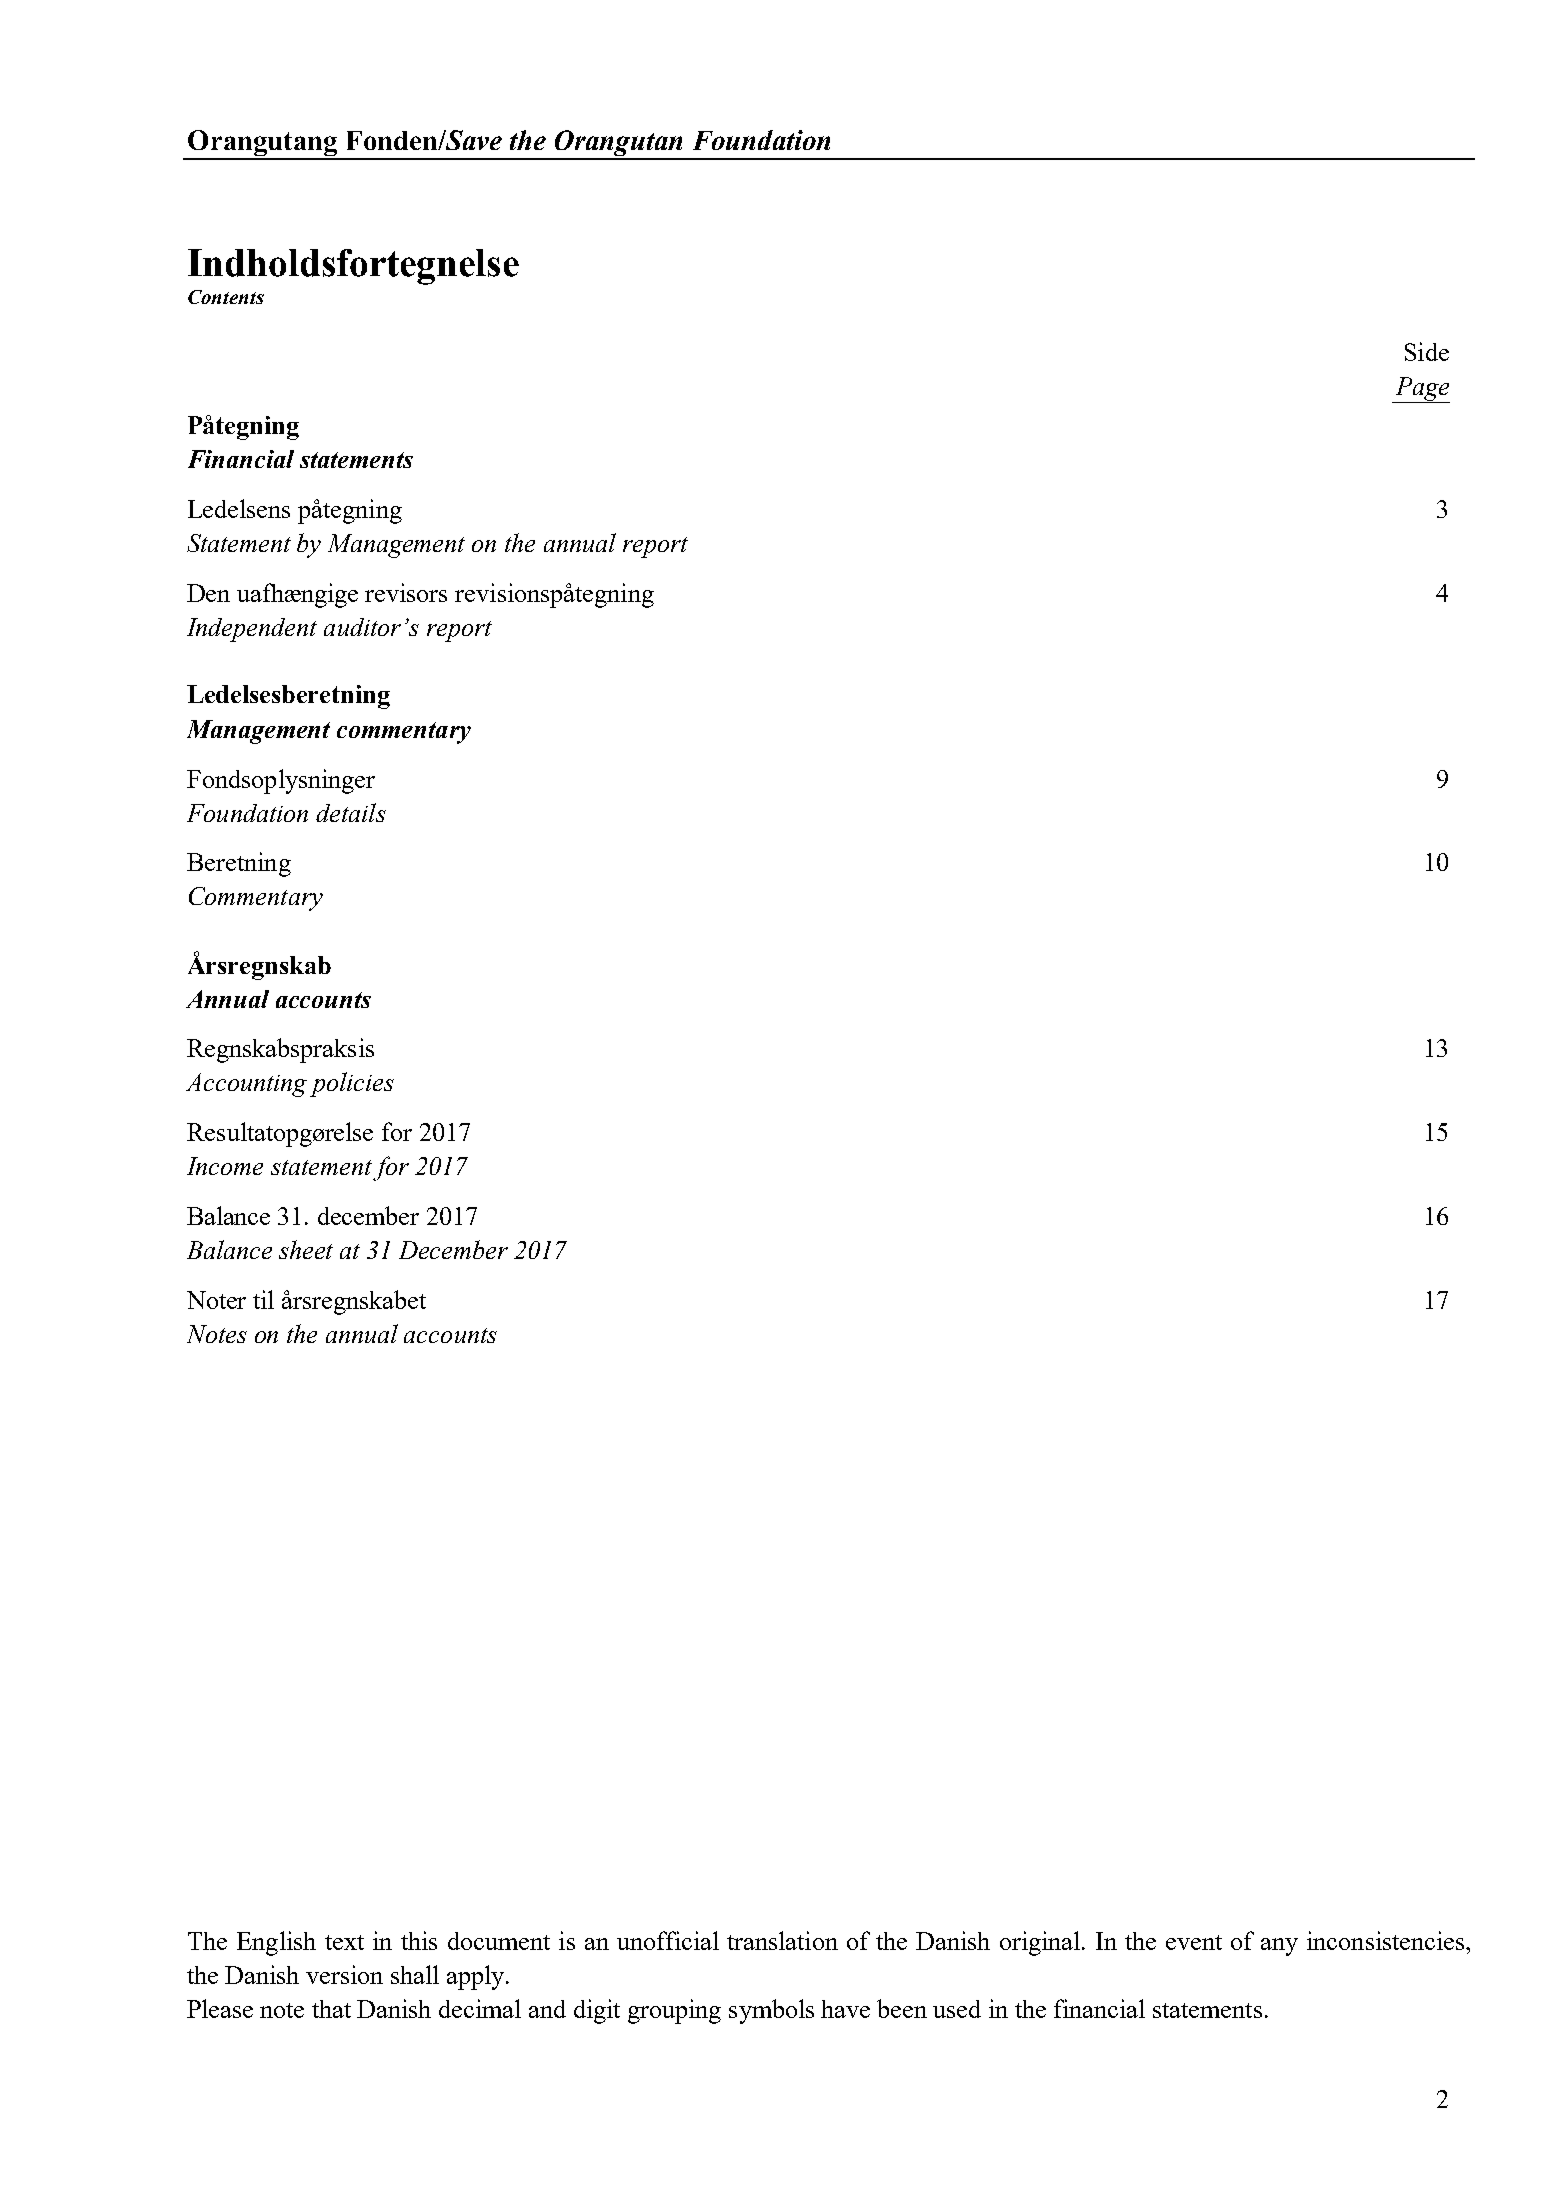 This screenshot has height=2205, width=1558. Describe the element at coordinates (1279, 1947) in the screenshot. I see `any` at that location.
